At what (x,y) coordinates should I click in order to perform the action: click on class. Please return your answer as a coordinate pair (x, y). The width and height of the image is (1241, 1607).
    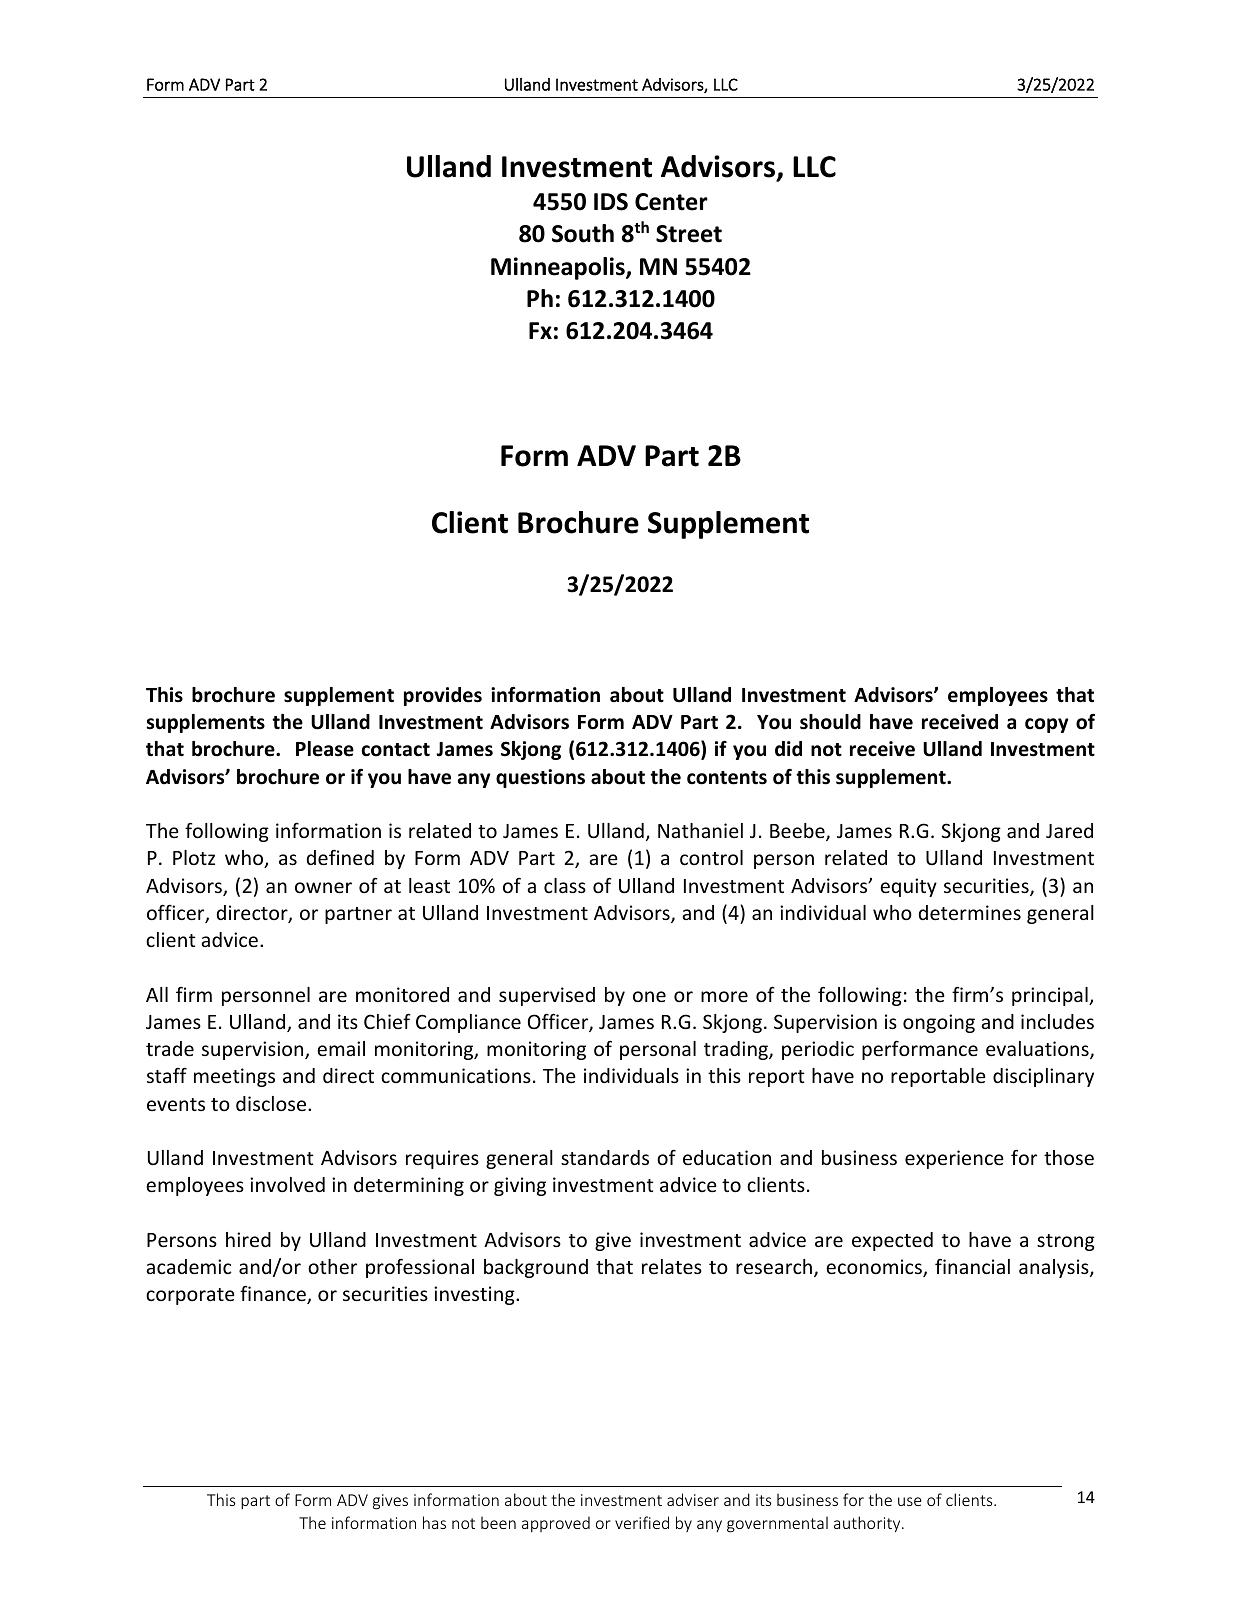
    Looking at the image, I should click on (565, 885).
